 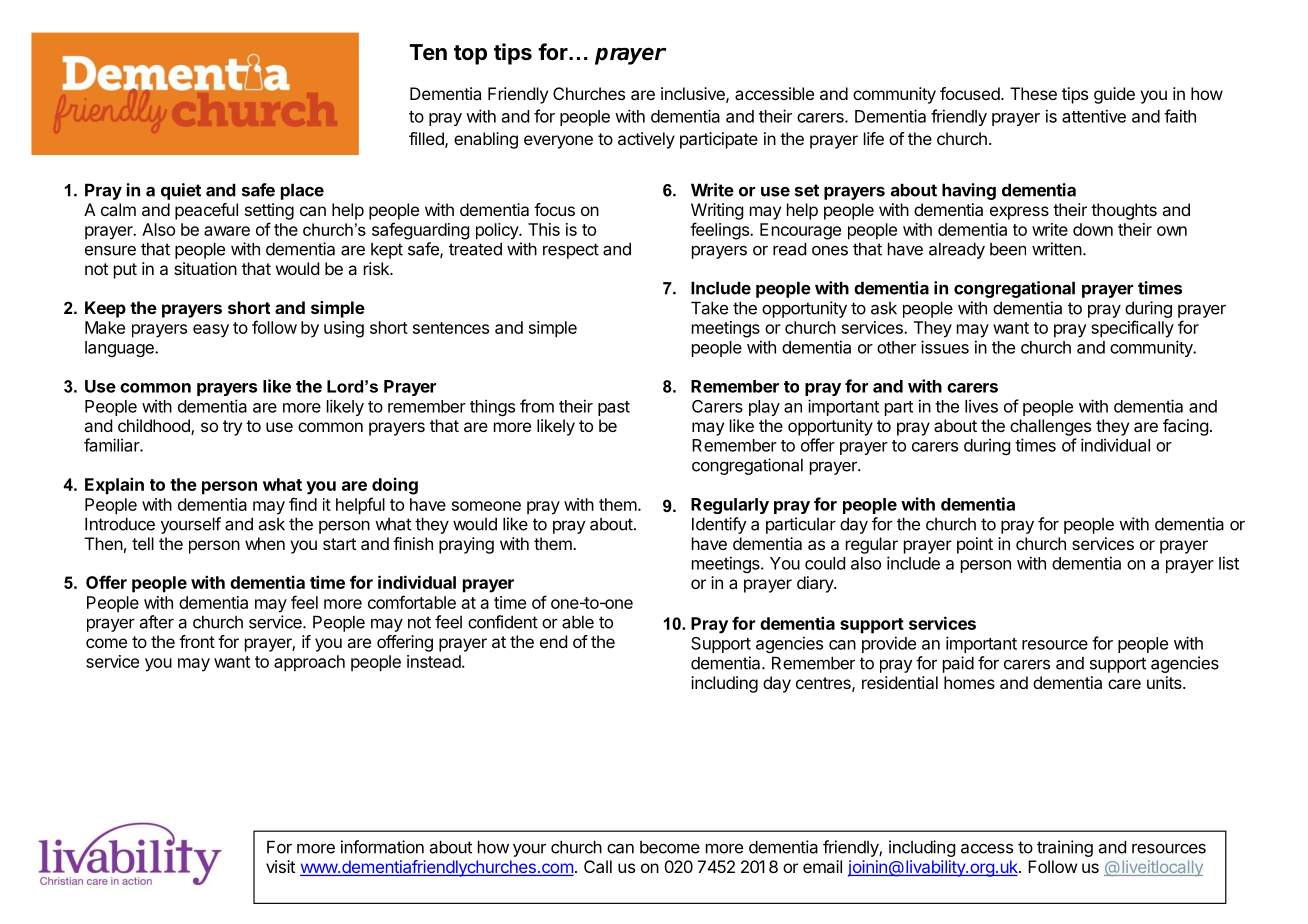 I want to click on Take, so click(x=709, y=308).
